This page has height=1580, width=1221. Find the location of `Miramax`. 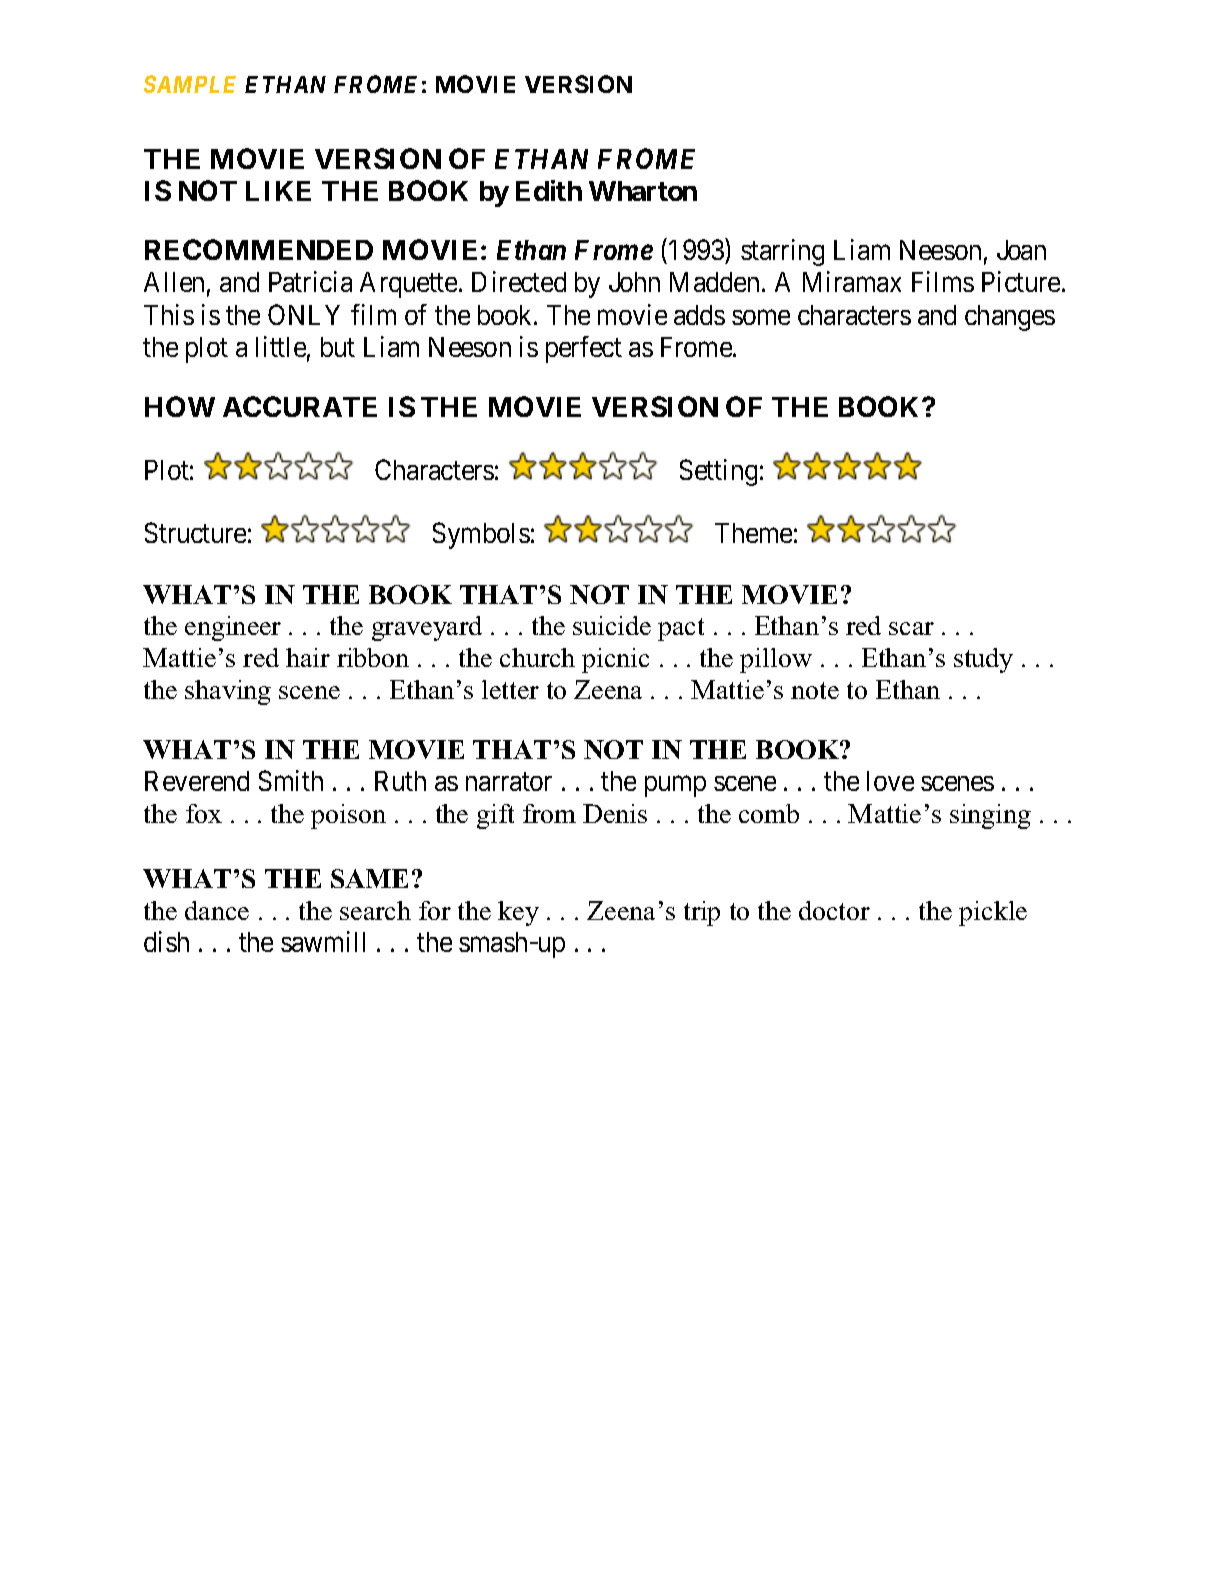

Miramax is located at coordinates (852, 281).
